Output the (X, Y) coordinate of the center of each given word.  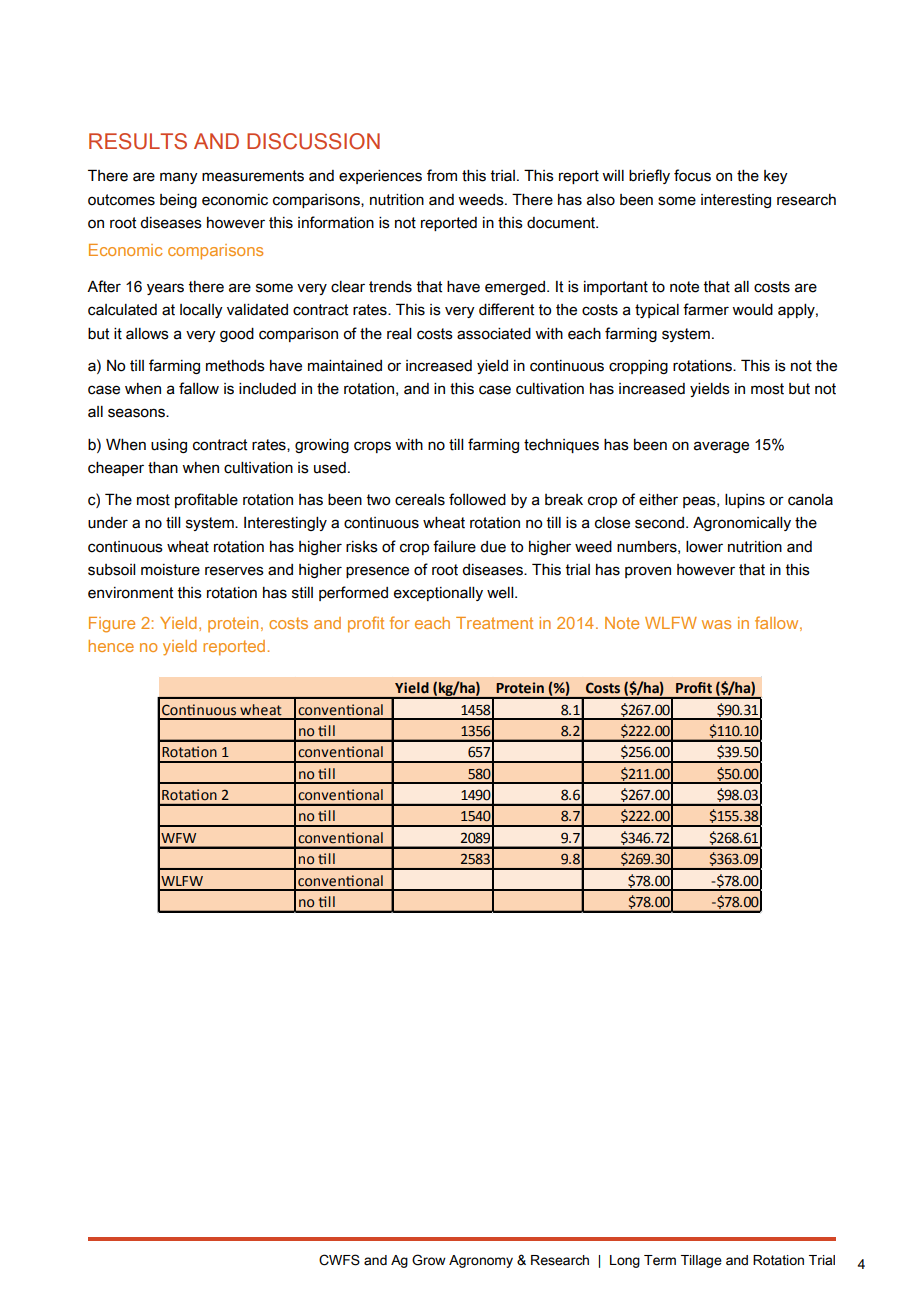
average (721, 447)
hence (111, 646)
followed (477, 499)
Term (660, 1260)
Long (625, 1261)
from (442, 175)
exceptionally (438, 594)
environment (130, 593)
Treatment (494, 623)
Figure (112, 625)
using (169, 446)
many (179, 178)
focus (692, 175)
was (716, 624)
